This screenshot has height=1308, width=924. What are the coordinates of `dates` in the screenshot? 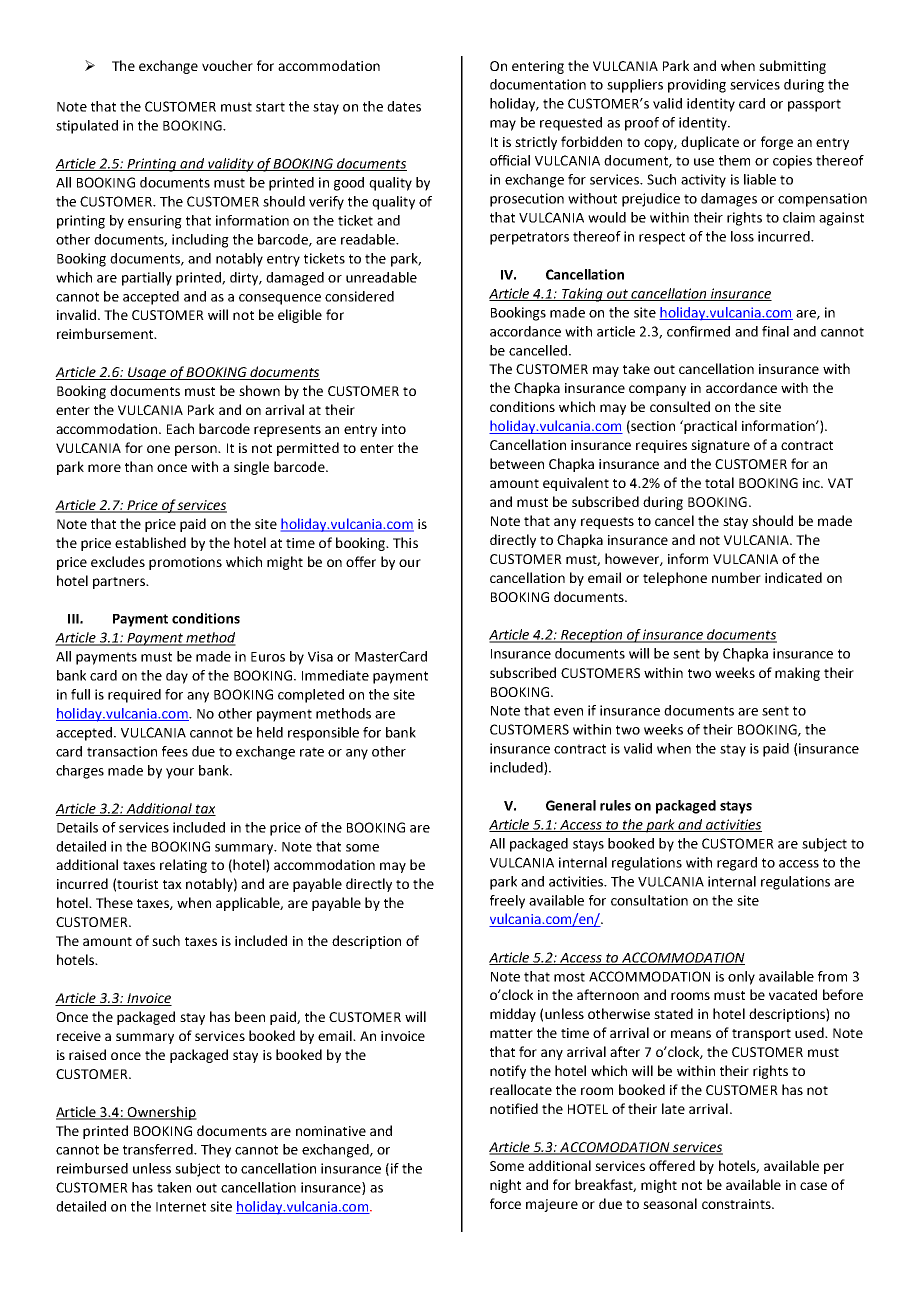 It's located at (404, 106).
